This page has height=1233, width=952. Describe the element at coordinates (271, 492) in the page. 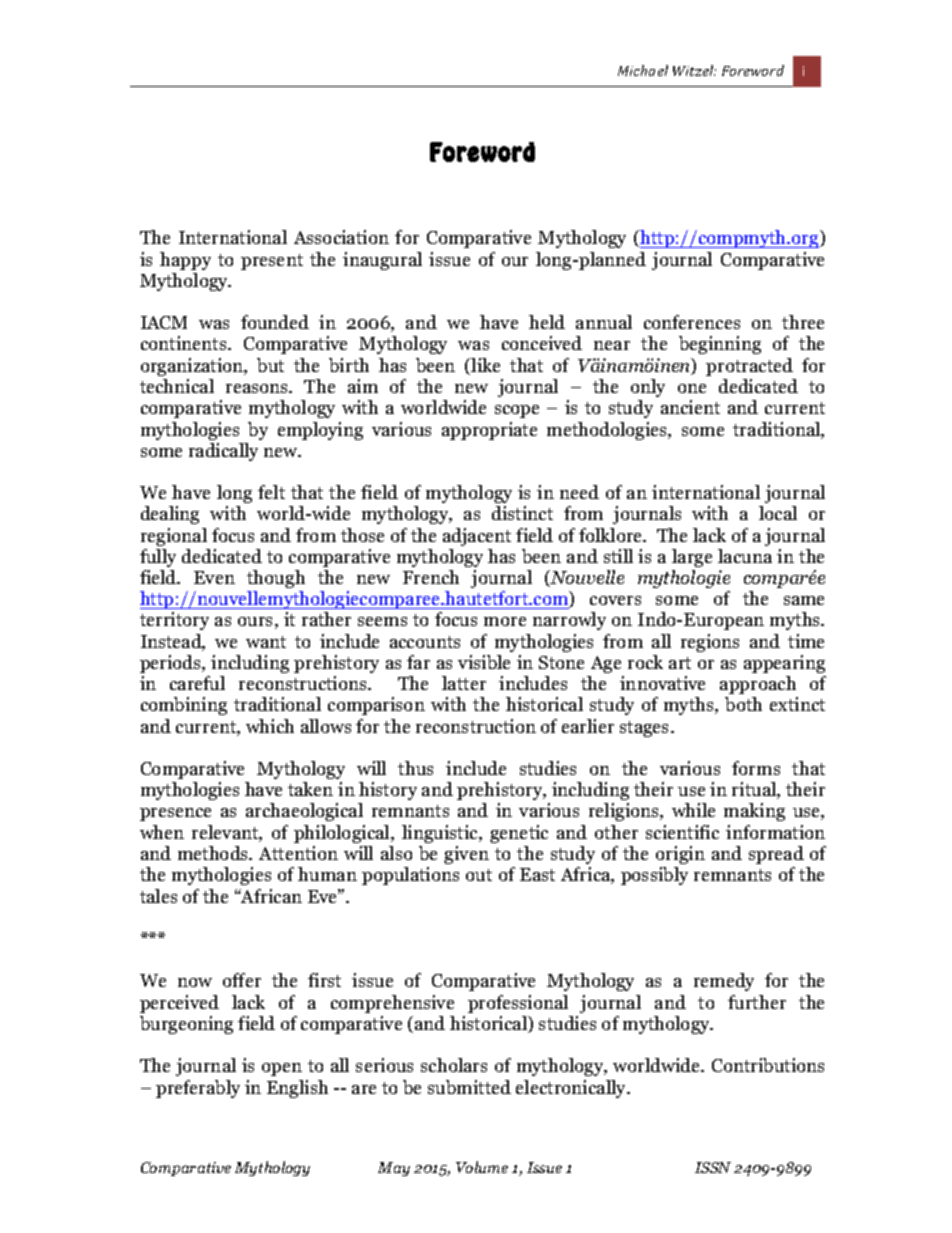

I see `felt` at that location.
